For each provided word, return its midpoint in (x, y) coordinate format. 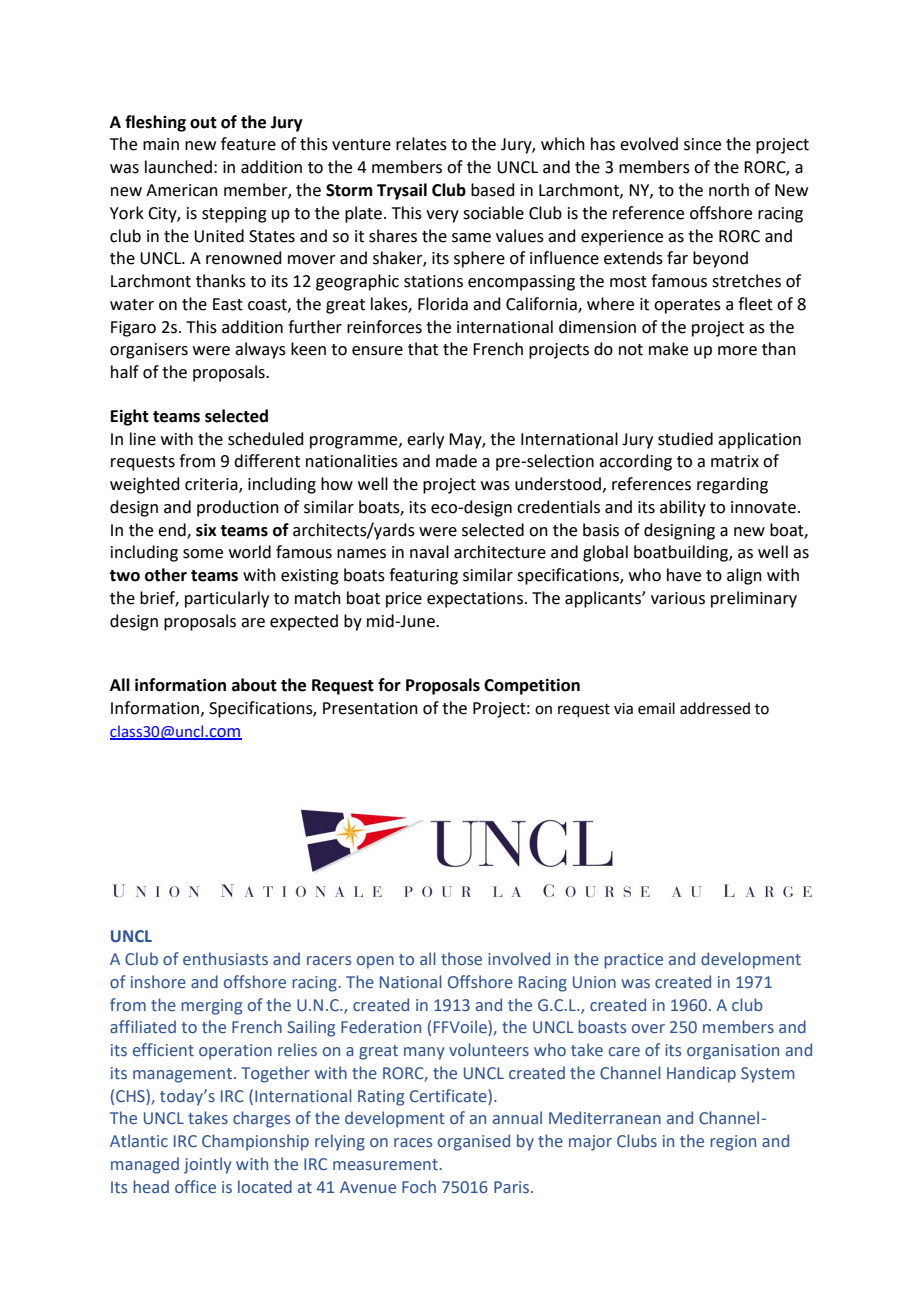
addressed (715, 708)
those (461, 959)
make (668, 349)
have (684, 575)
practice (633, 961)
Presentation (370, 708)
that (423, 349)
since (702, 144)
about (254, 685)
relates (421, 144)
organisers (149, 351)
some (203, 554)
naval (429, 552)
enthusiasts (225, 959)
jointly (208, 1165)
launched (178, 167)
